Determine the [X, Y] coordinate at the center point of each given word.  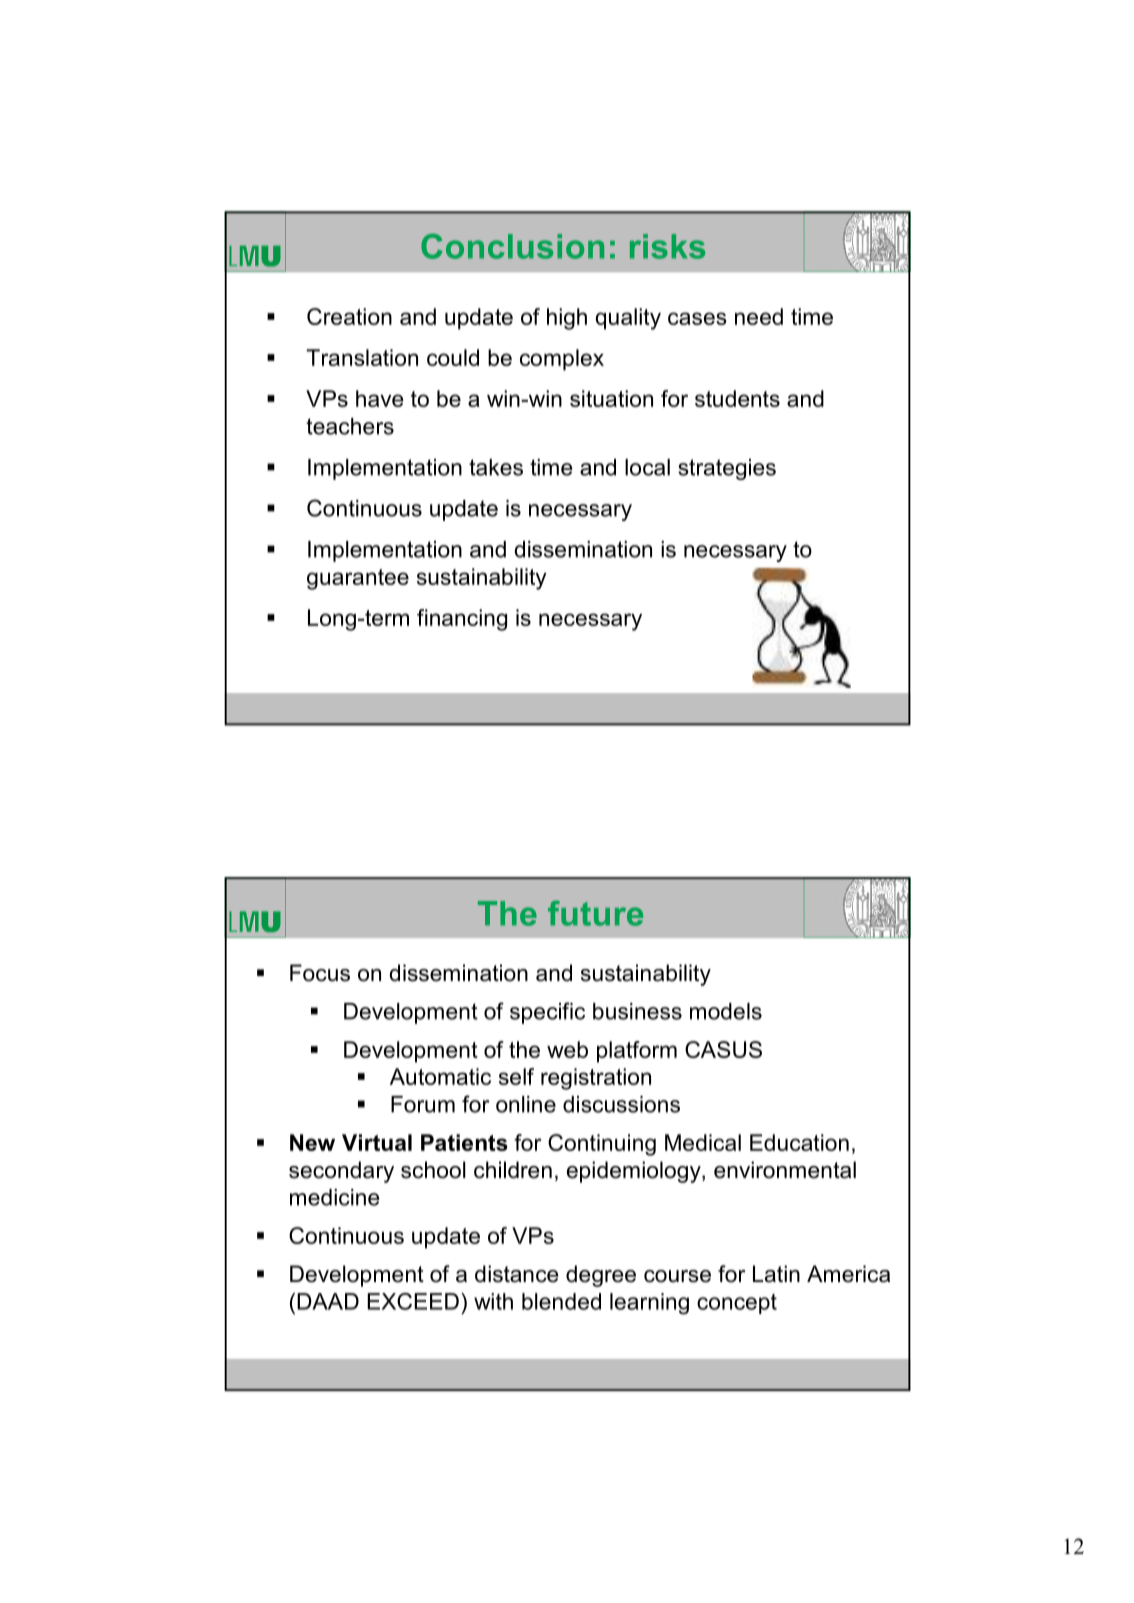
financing [462, 620]
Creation [349, 316]
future [595, 913]
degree [601, 1276]
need [759, 316]
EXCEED [413, 1301]
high [567, 319]
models [726, 1011]
